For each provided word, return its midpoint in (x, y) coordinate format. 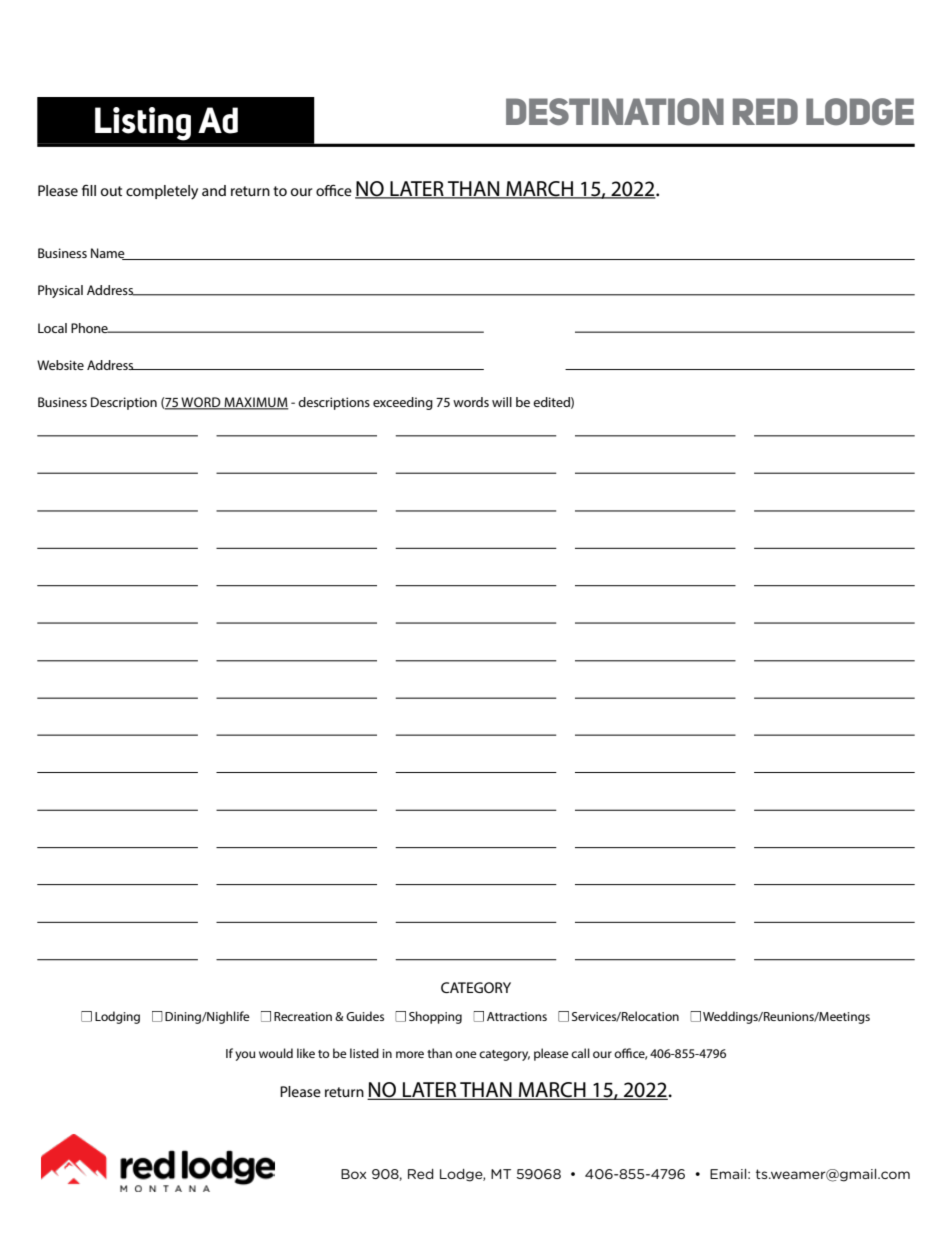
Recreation (303, 1016)
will (502, 402)
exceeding (403, 403)
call (580, 1053)
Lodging (117, 1017)
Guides (365, 1016)
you (245, 1056)
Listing (143, 124)
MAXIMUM (255, 403)
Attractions (517, 1016)
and (214, 190)
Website (60, 365)
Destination (615, 112)
